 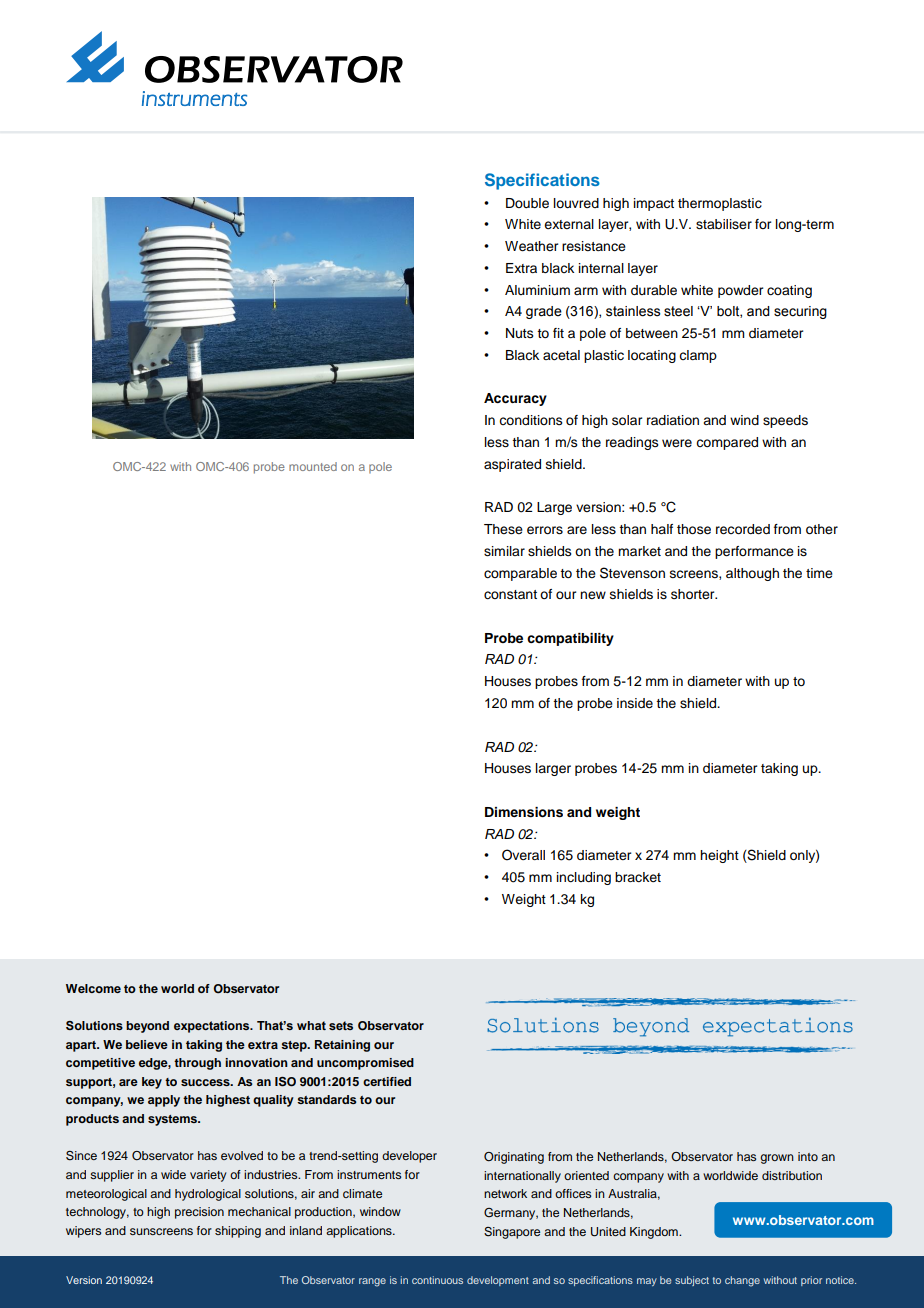 I want to click on change, so click(x=742, y=1281).
